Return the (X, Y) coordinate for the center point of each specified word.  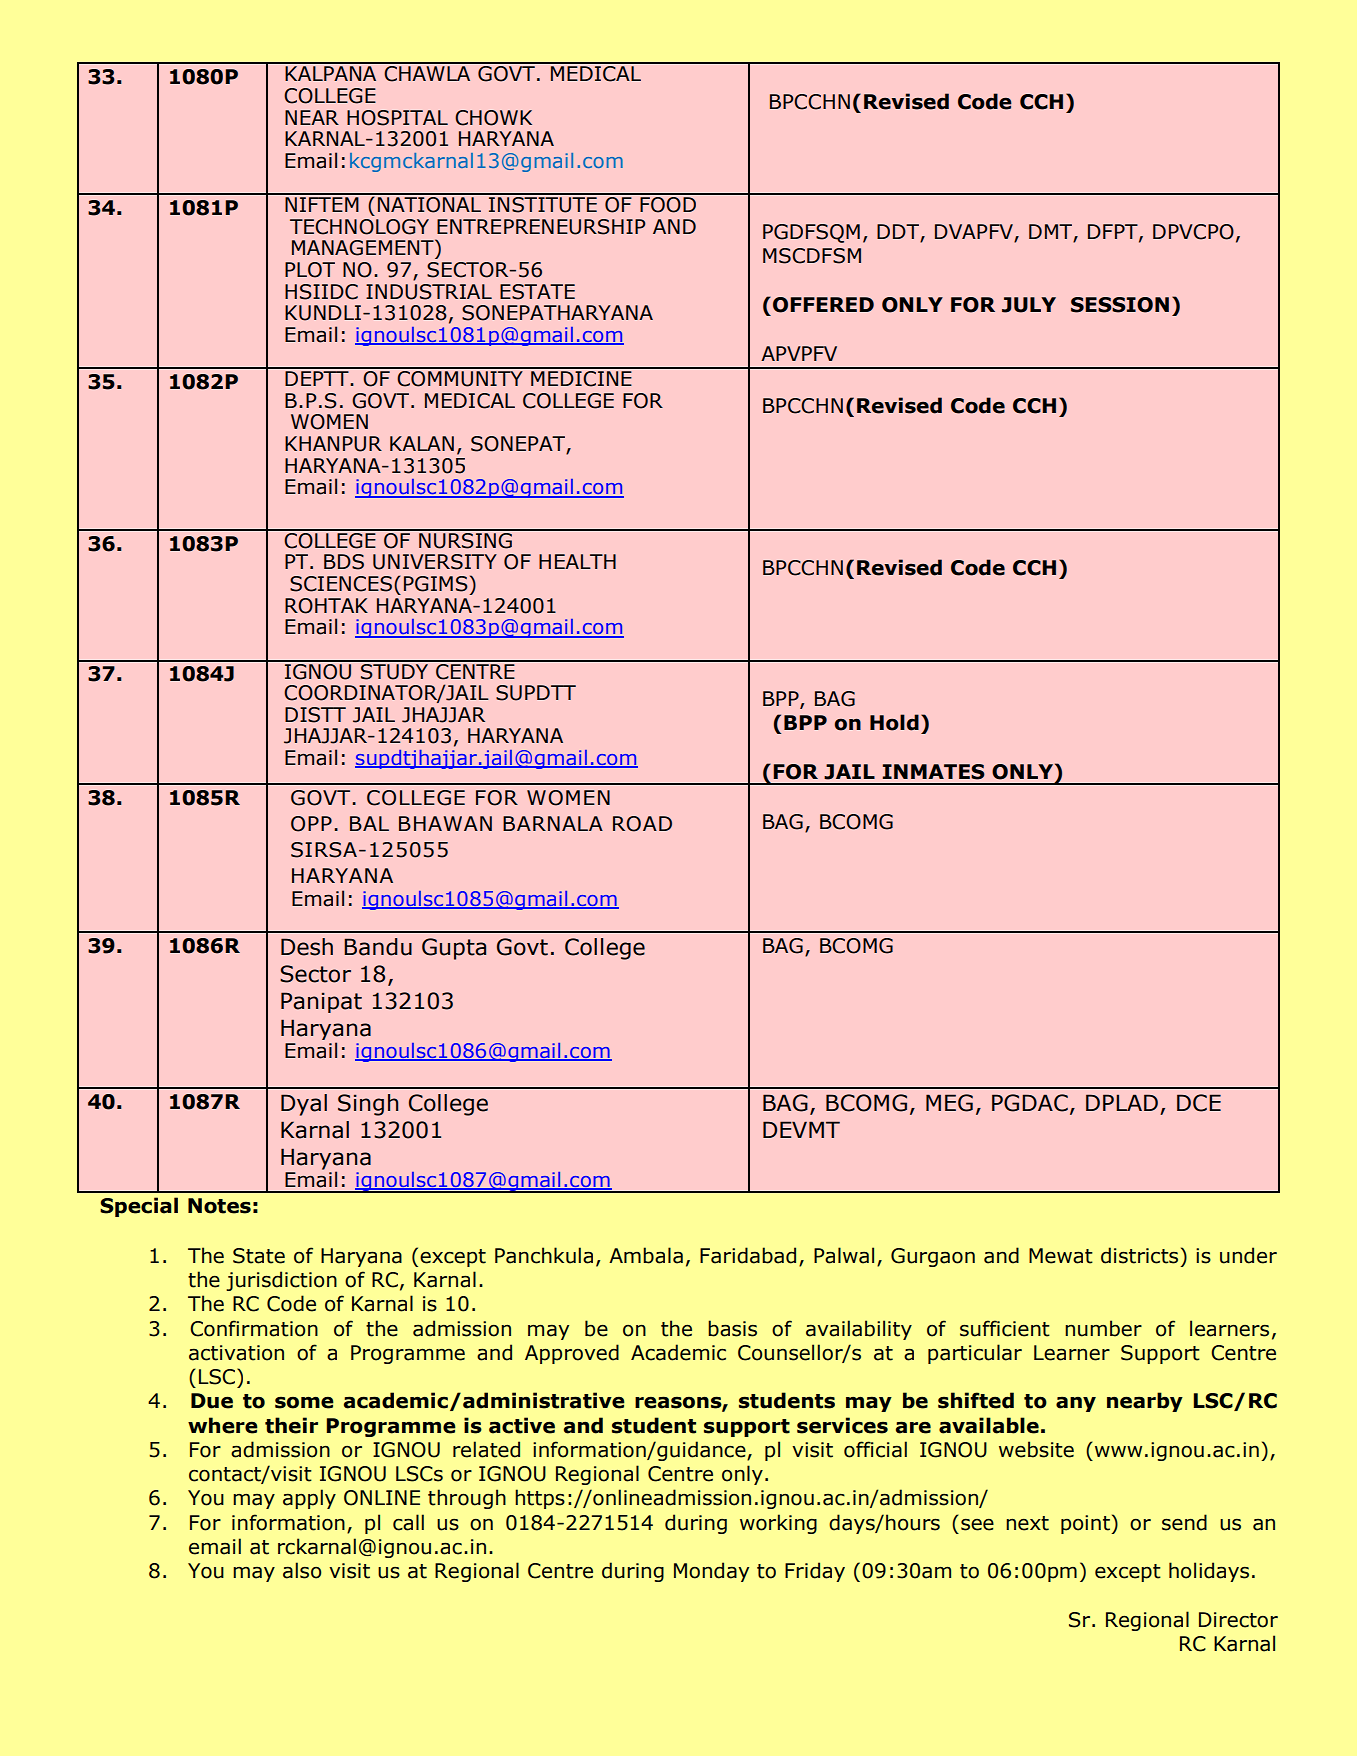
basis (732, 1328)
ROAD (642, 824)
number (1103, 1328)
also (302, 1570)
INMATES (934, 772)
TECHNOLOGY (359, 227)
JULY (1029, 305)
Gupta (454, 949)
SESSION (1120, 305)
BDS (344, 562)
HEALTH (577, 561)
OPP (311, 824)
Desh (307, 947)
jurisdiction (281, 1281)
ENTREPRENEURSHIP (541, 227)
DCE (1199, 1103)
